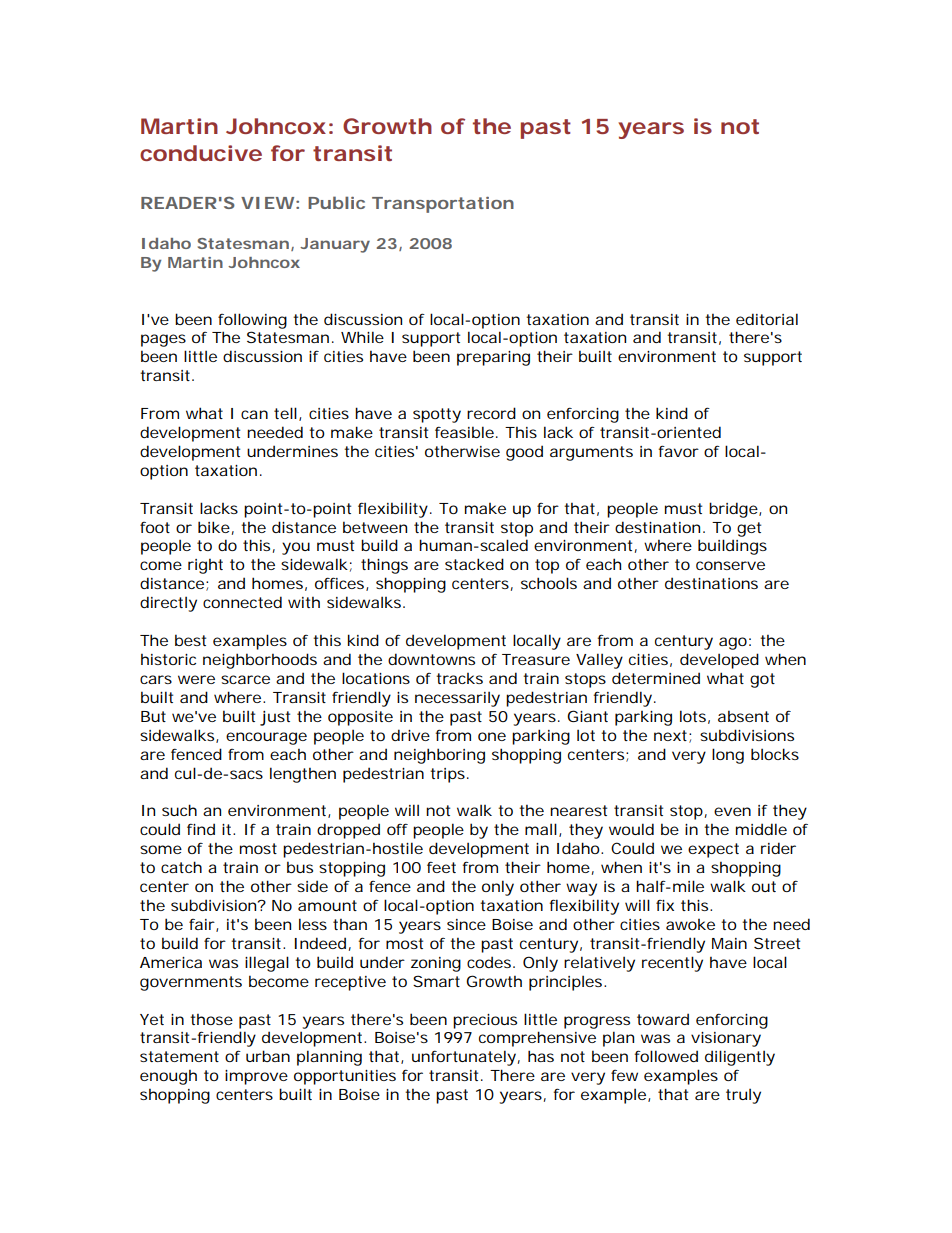 The image size is (952, 1233). Describe the element at coordinates (713, 850) in the page. I see `expect` at that location.
